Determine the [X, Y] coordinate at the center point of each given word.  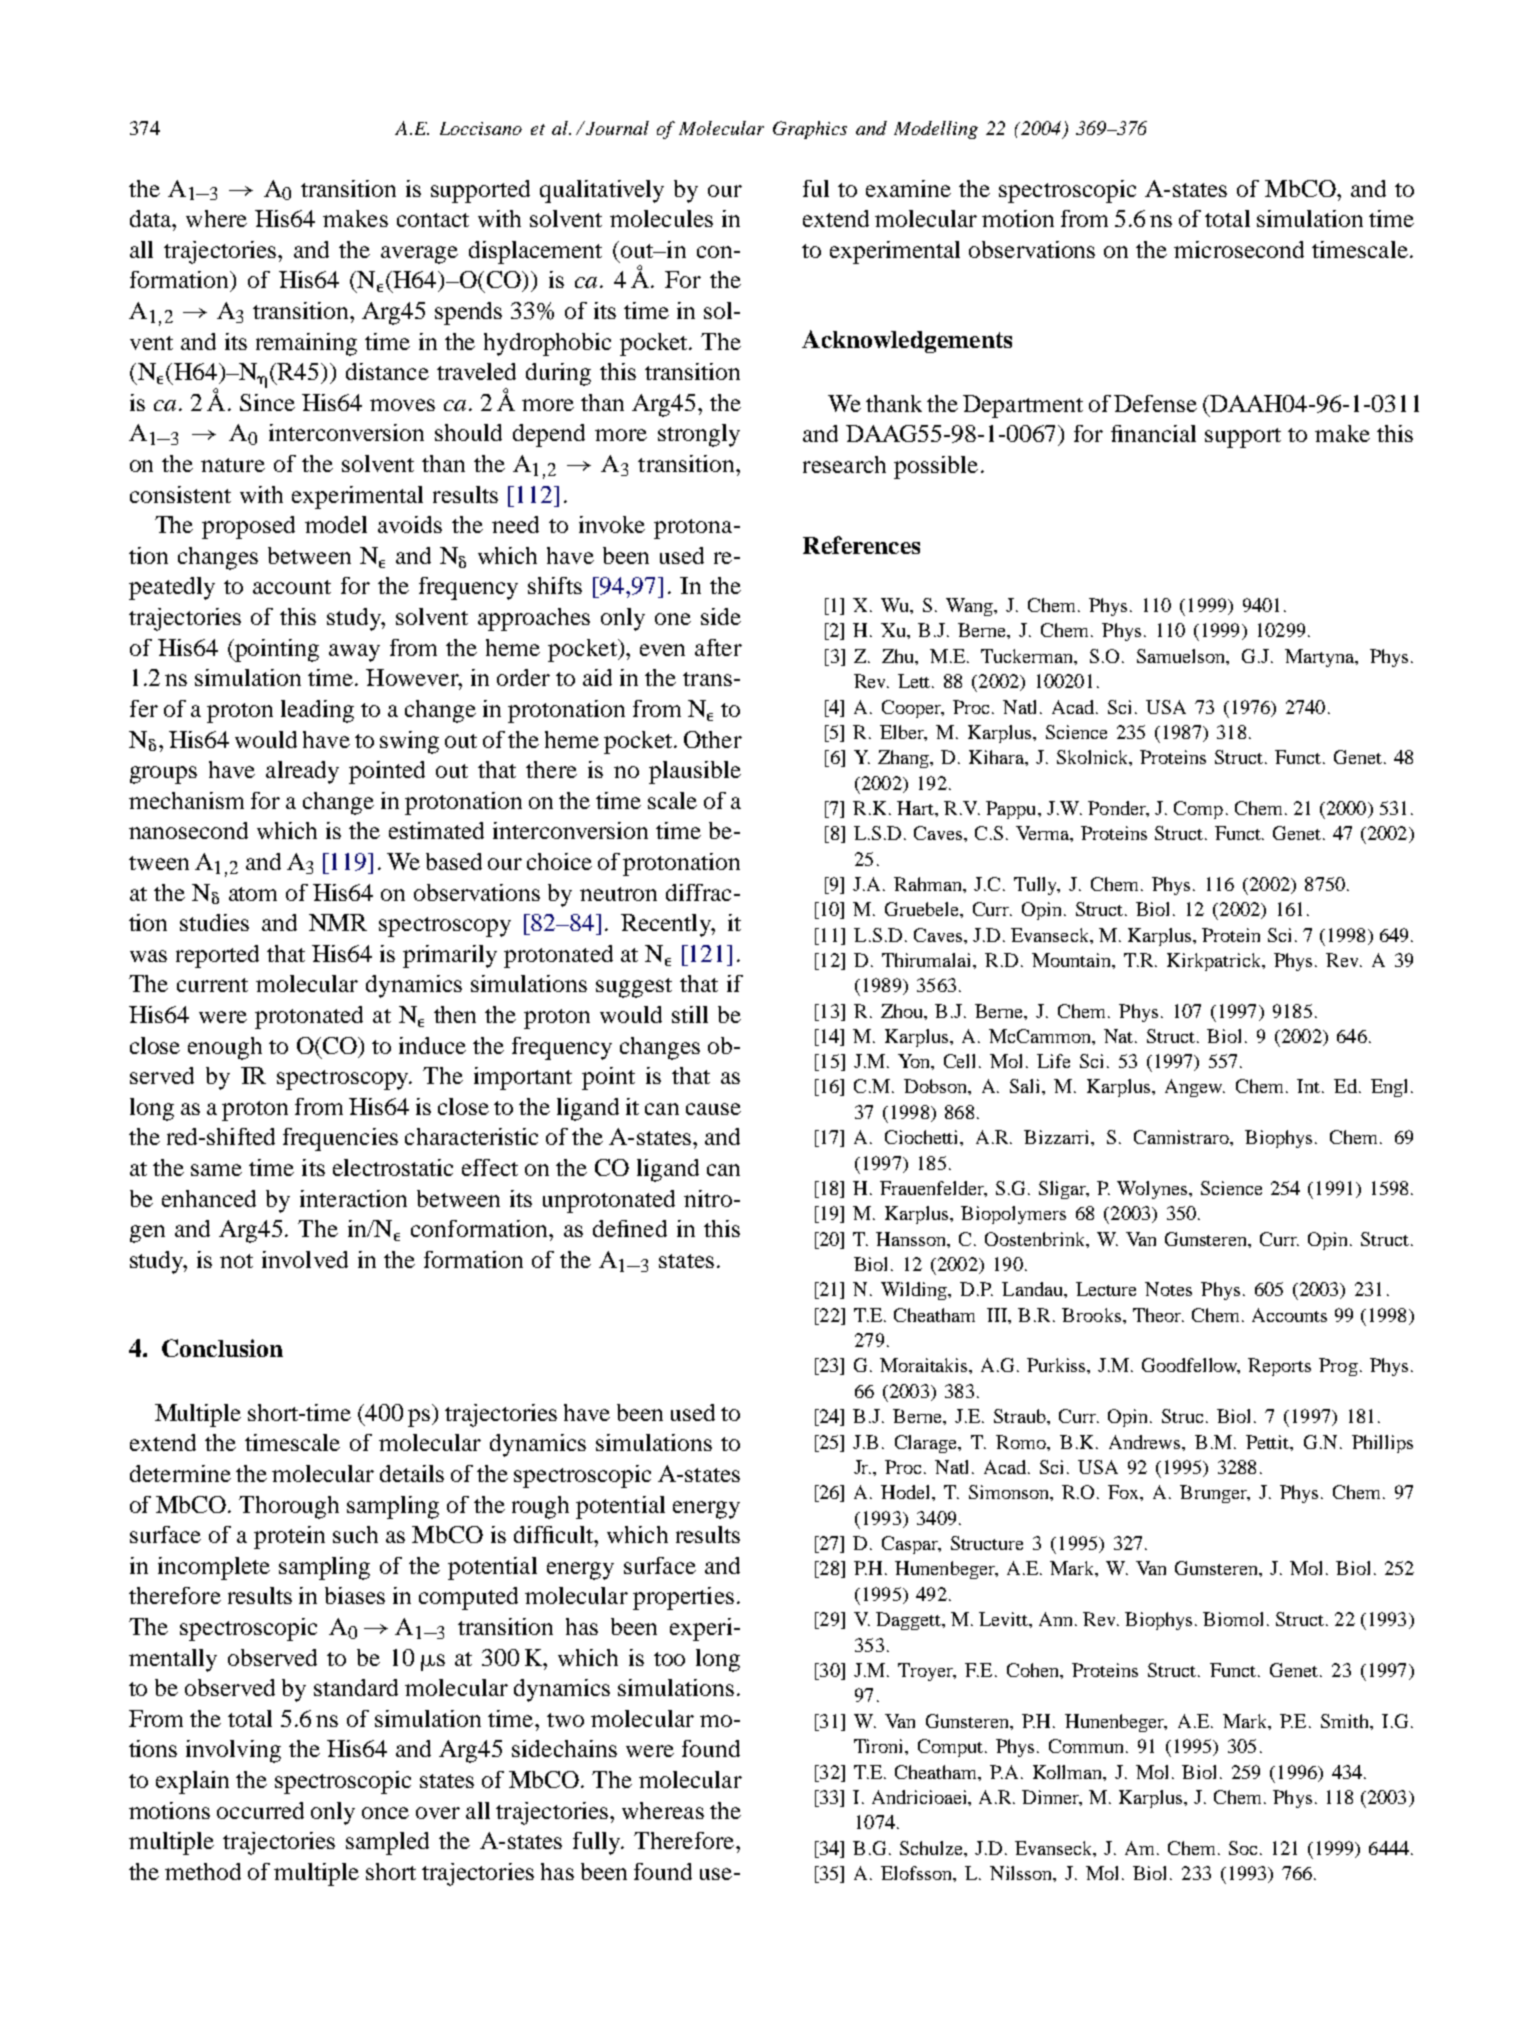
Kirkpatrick [1215, 962]
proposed [248, 527]
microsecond [1239, 249]
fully [597, 1843]
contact [433, 220]
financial [1153, 433]
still [690, 1014]
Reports [1279, 1367]
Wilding [915, 1291]
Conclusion [222, 1348]
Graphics [810, 130]
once [385, 1813]
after [718, 647]
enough [225, 1048]
